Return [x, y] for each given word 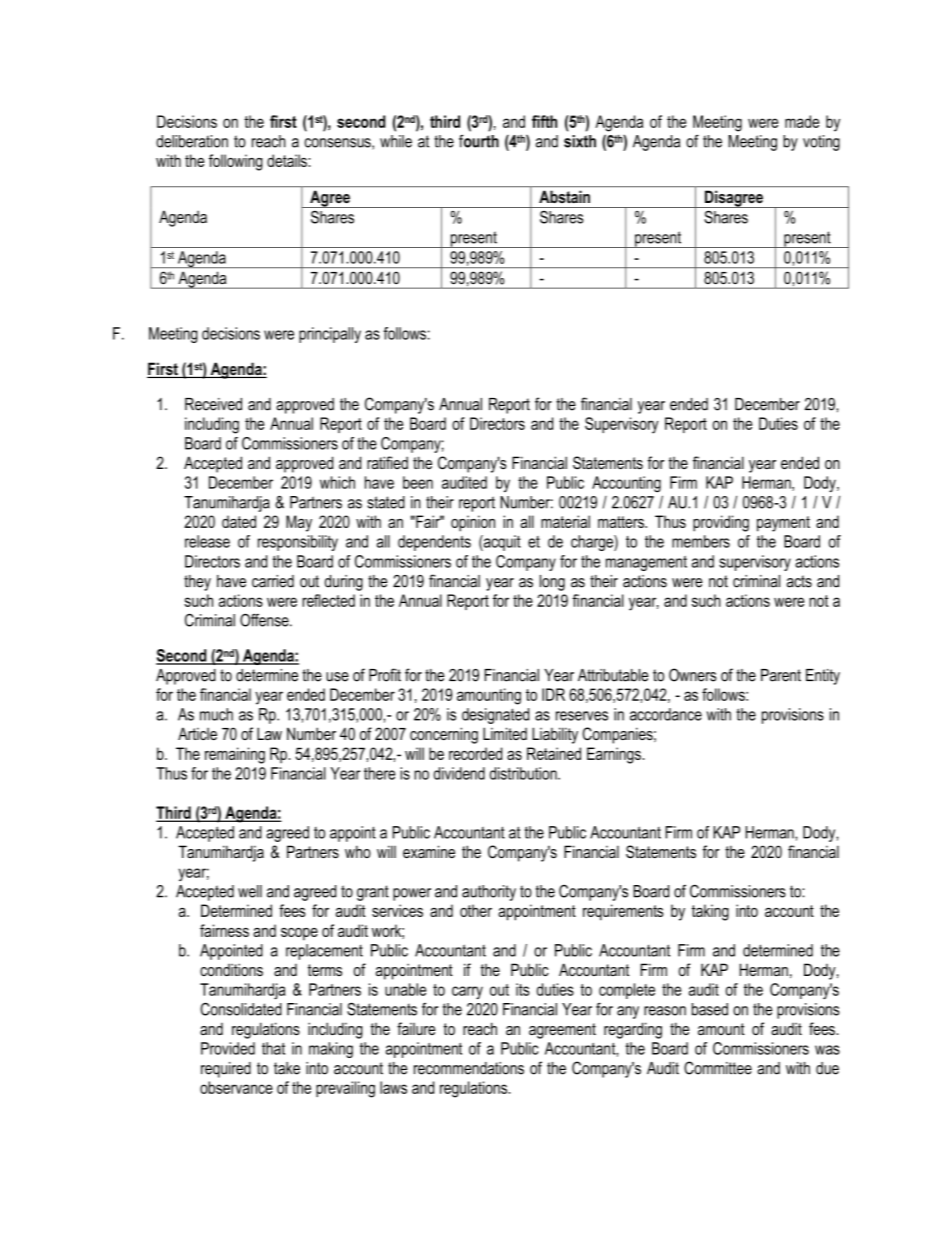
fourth [479, 141]
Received [213, 404]
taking [710, 912]
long [552, 583]
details [288, 160]
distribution [524, 773]
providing [721, 523]
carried [273, 581]
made [802, 121]
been [418, 482]
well [250, 891]
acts [799, 581]
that [273, 1048]
